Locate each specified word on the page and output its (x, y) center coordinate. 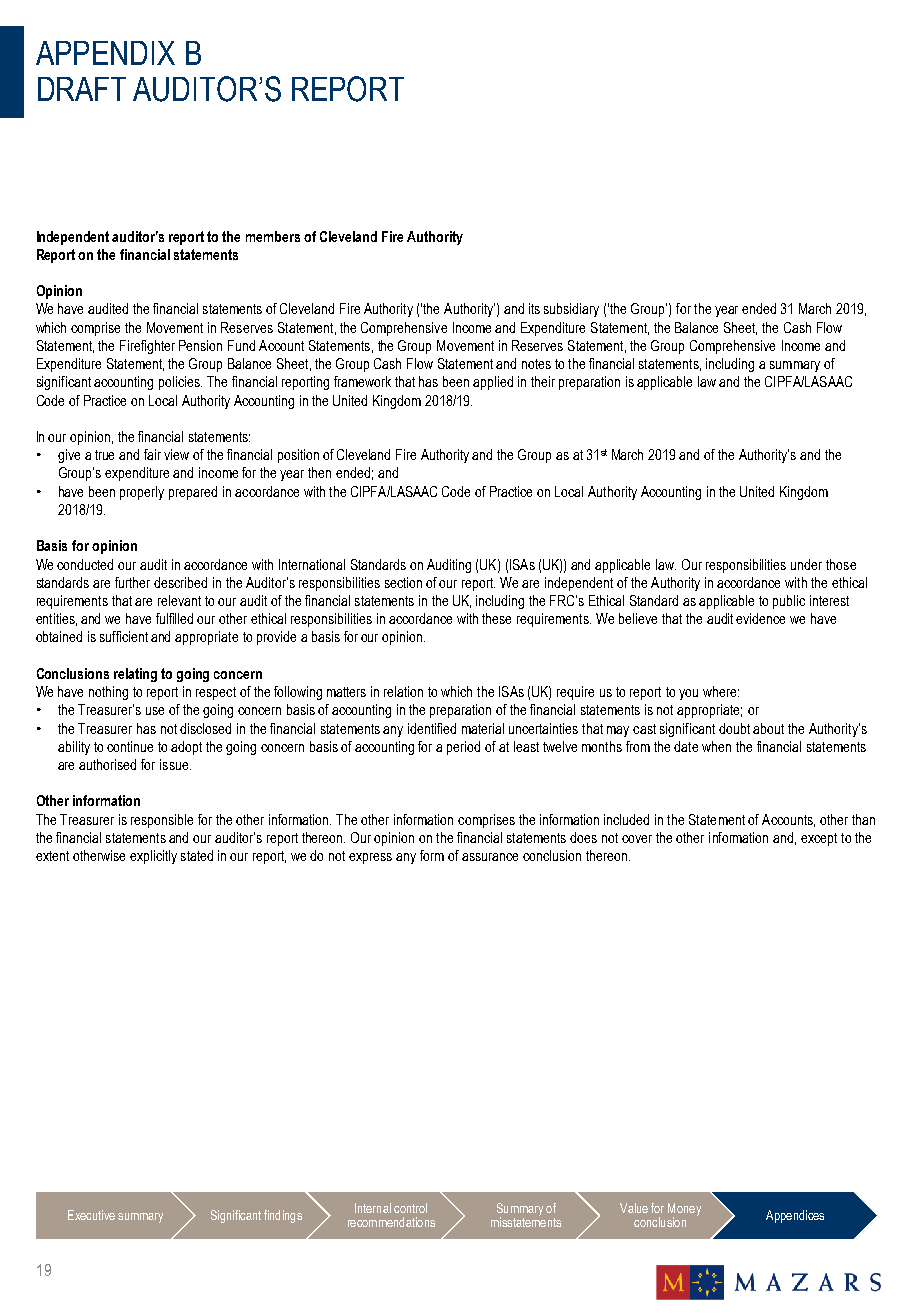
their (543, 381)
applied (493, 383)
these (496, 618)
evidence (760, 618)
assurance (490, 857)
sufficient (124, 636)
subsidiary (571, 310)
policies (180, 383)
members (273, 236)
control (410, 1208)
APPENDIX (105, 53)
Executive (91, 1215)
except (819, 839)
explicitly (153, 857)
